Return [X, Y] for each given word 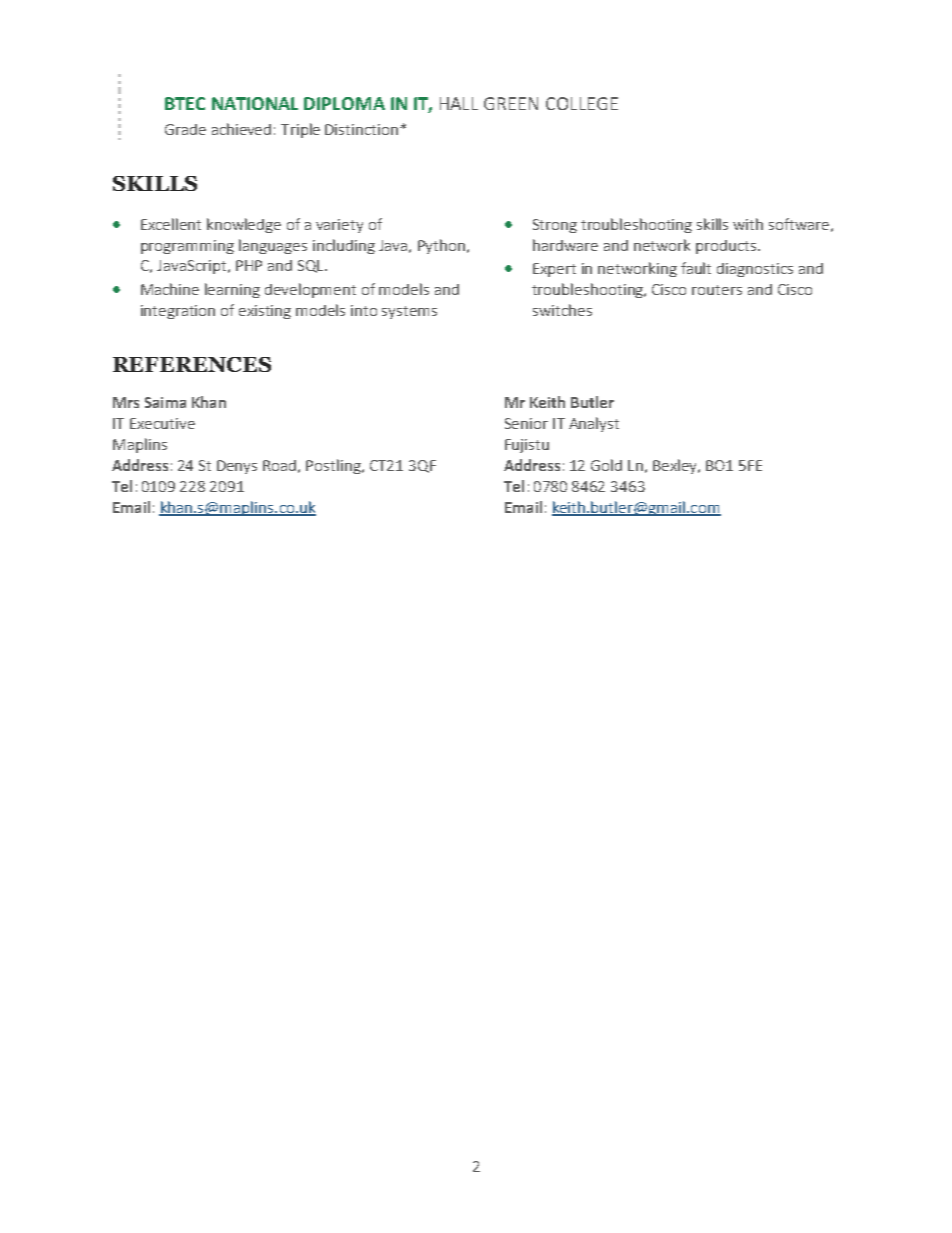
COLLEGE [582, 103]
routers [717, 290]
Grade [185, 129]
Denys [237, 467]
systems [409, 312]
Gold [606, 465]
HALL [459, 103]
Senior [526, 423]
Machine [170, 289]
